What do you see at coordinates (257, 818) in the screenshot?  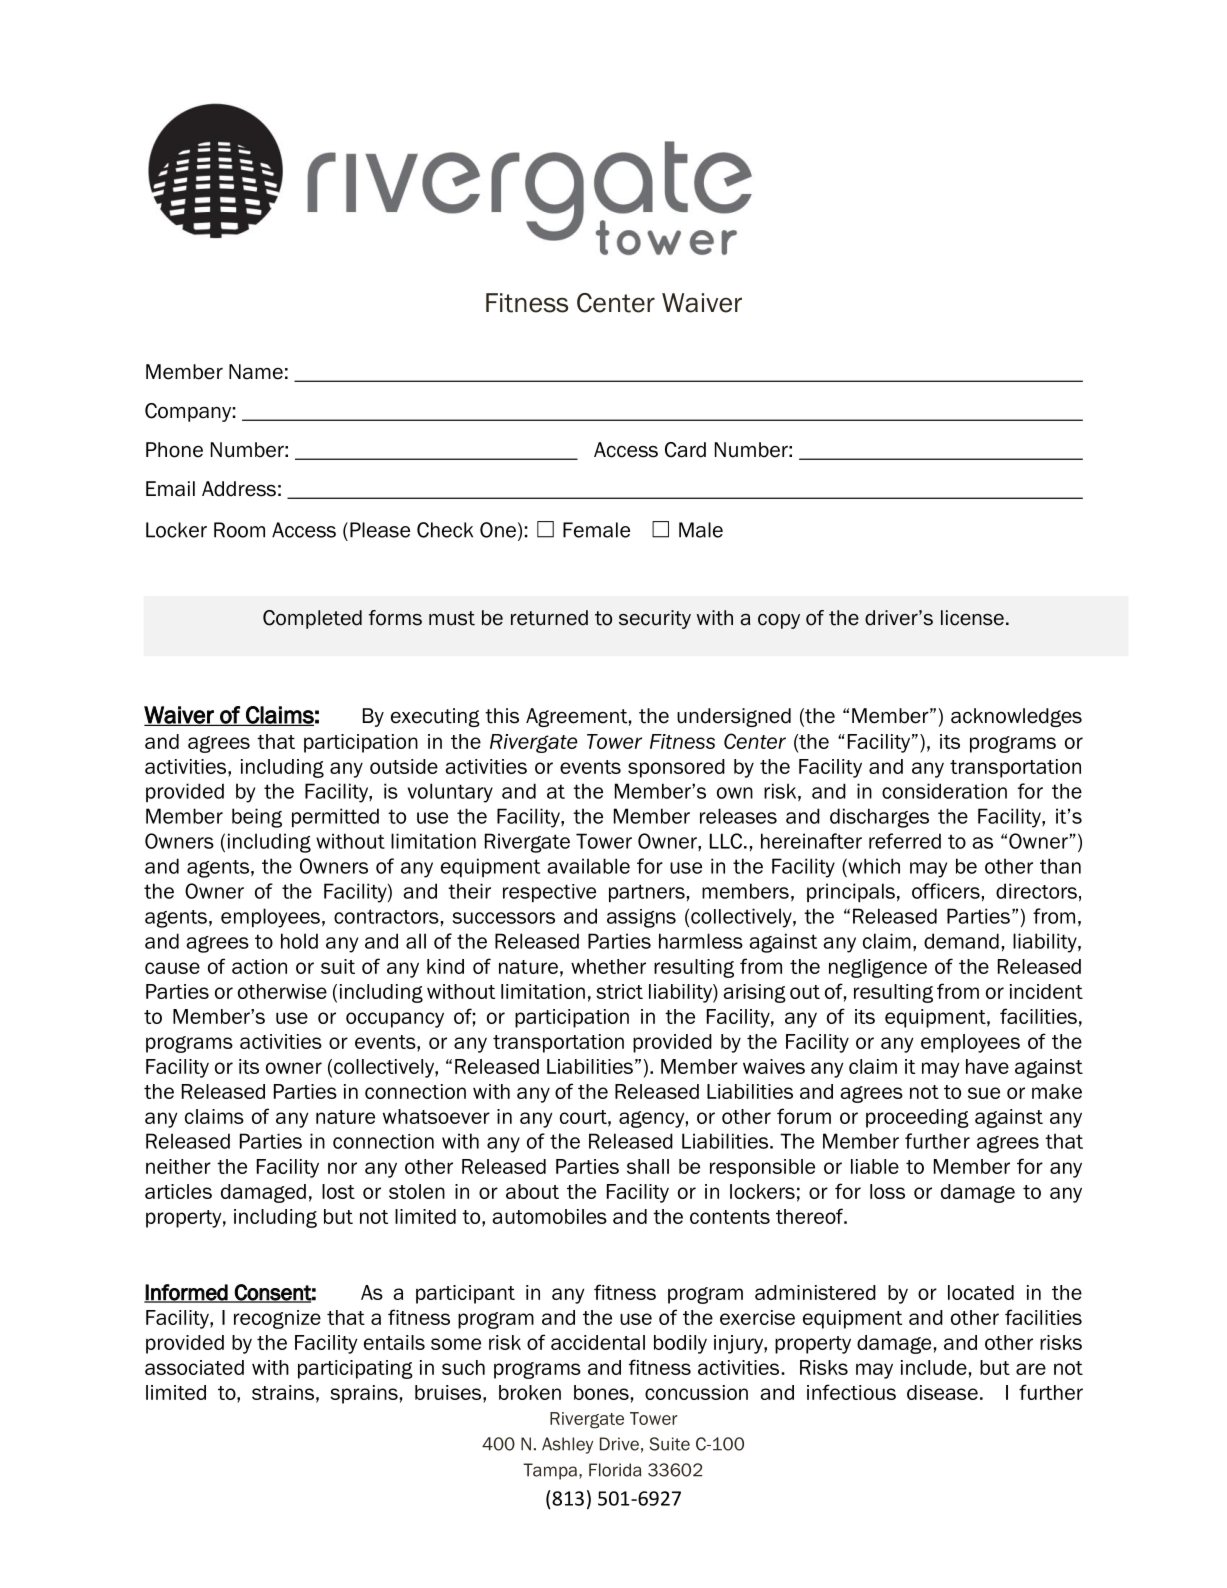 I see `being` at bounding box center [257, 818].
